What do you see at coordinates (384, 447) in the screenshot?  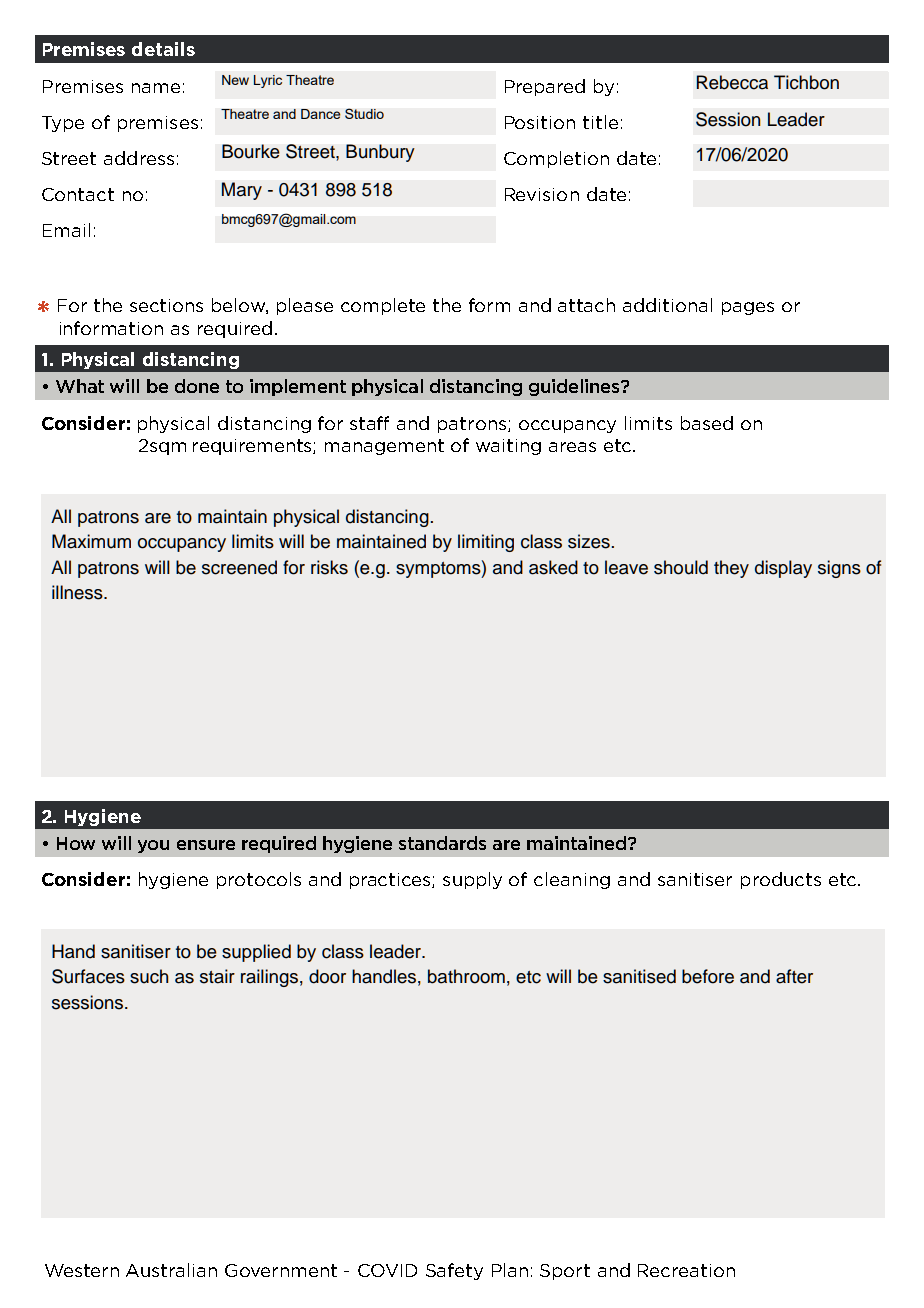 I see `management` at bounding box center [384, 447].
